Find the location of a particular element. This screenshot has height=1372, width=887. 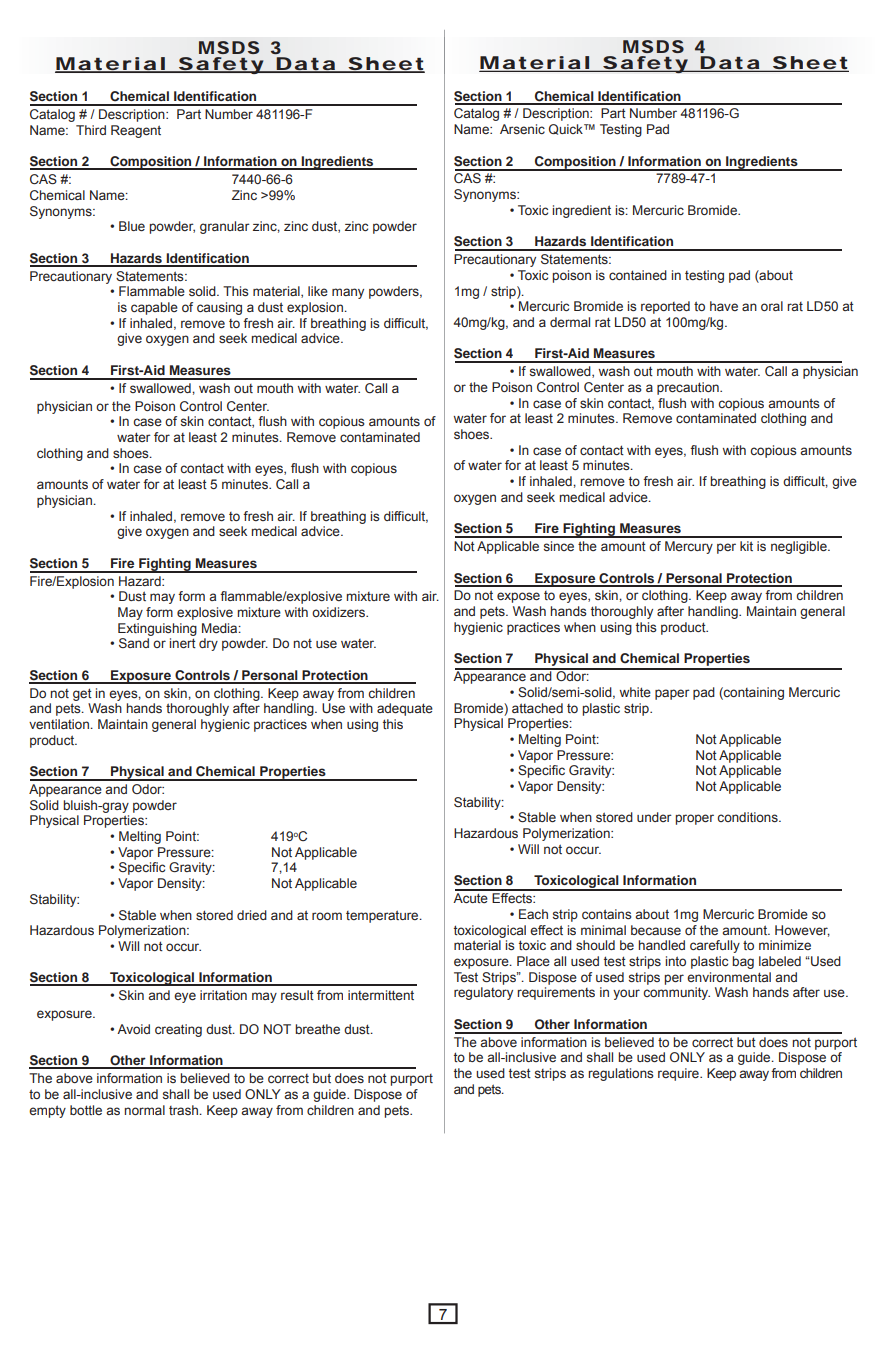

Quick is located at coordinates (567, 129).
